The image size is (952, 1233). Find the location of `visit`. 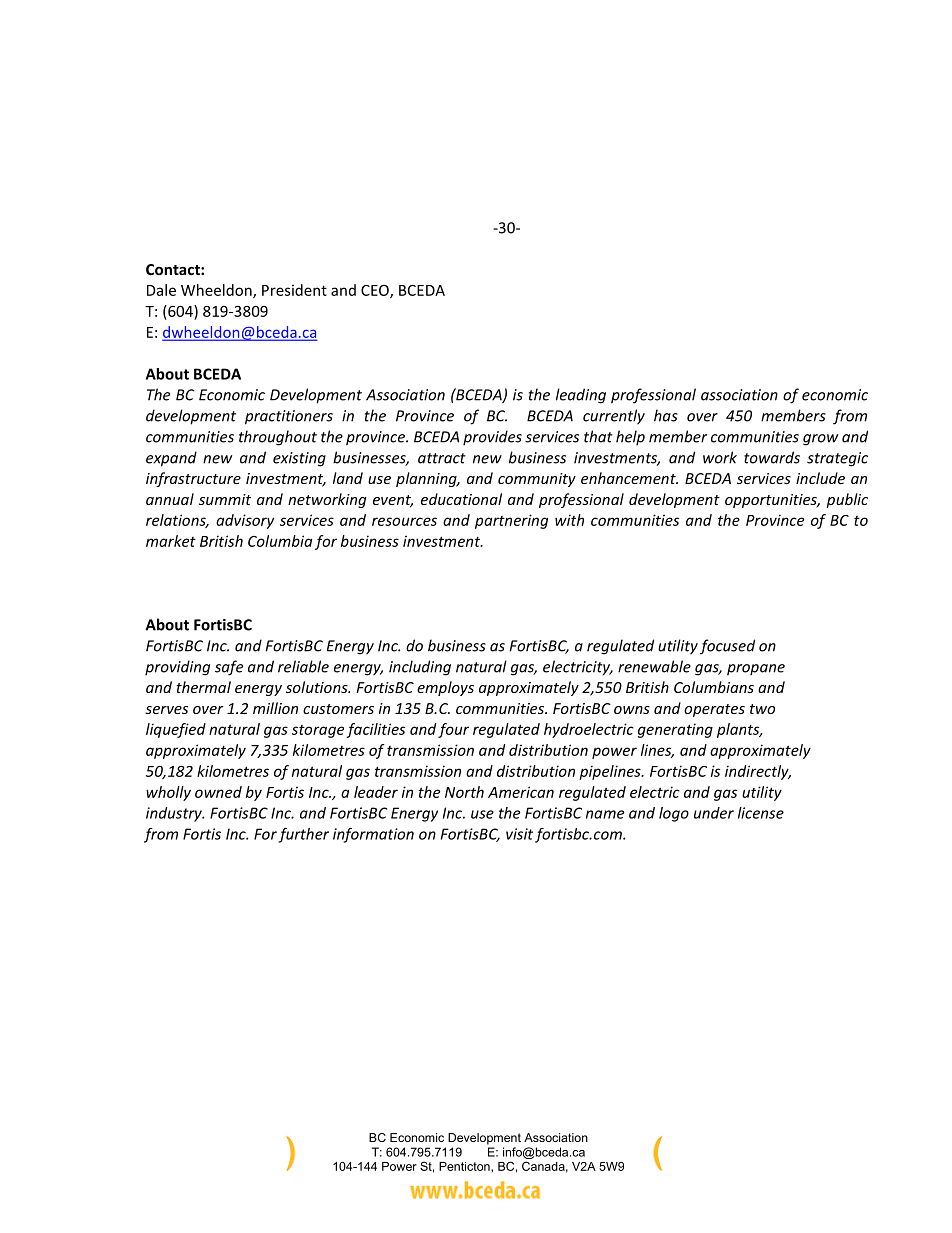

visit is located at coordinates (519, 834).
